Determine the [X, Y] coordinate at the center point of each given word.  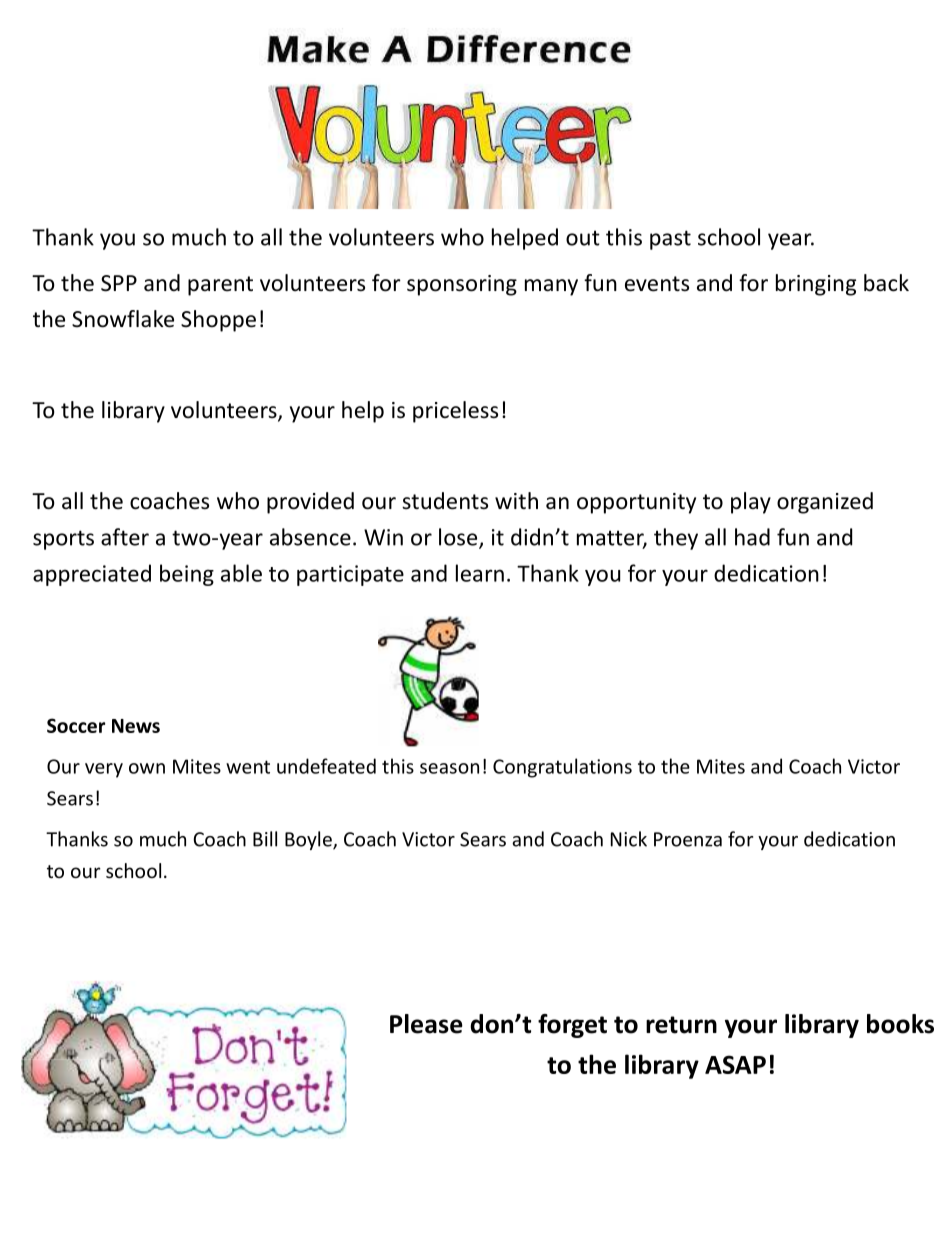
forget [572, 1026]
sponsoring [462, 285]
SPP [119, 283]
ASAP [735, 1064]
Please [426, 1024]
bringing [816, 285]
